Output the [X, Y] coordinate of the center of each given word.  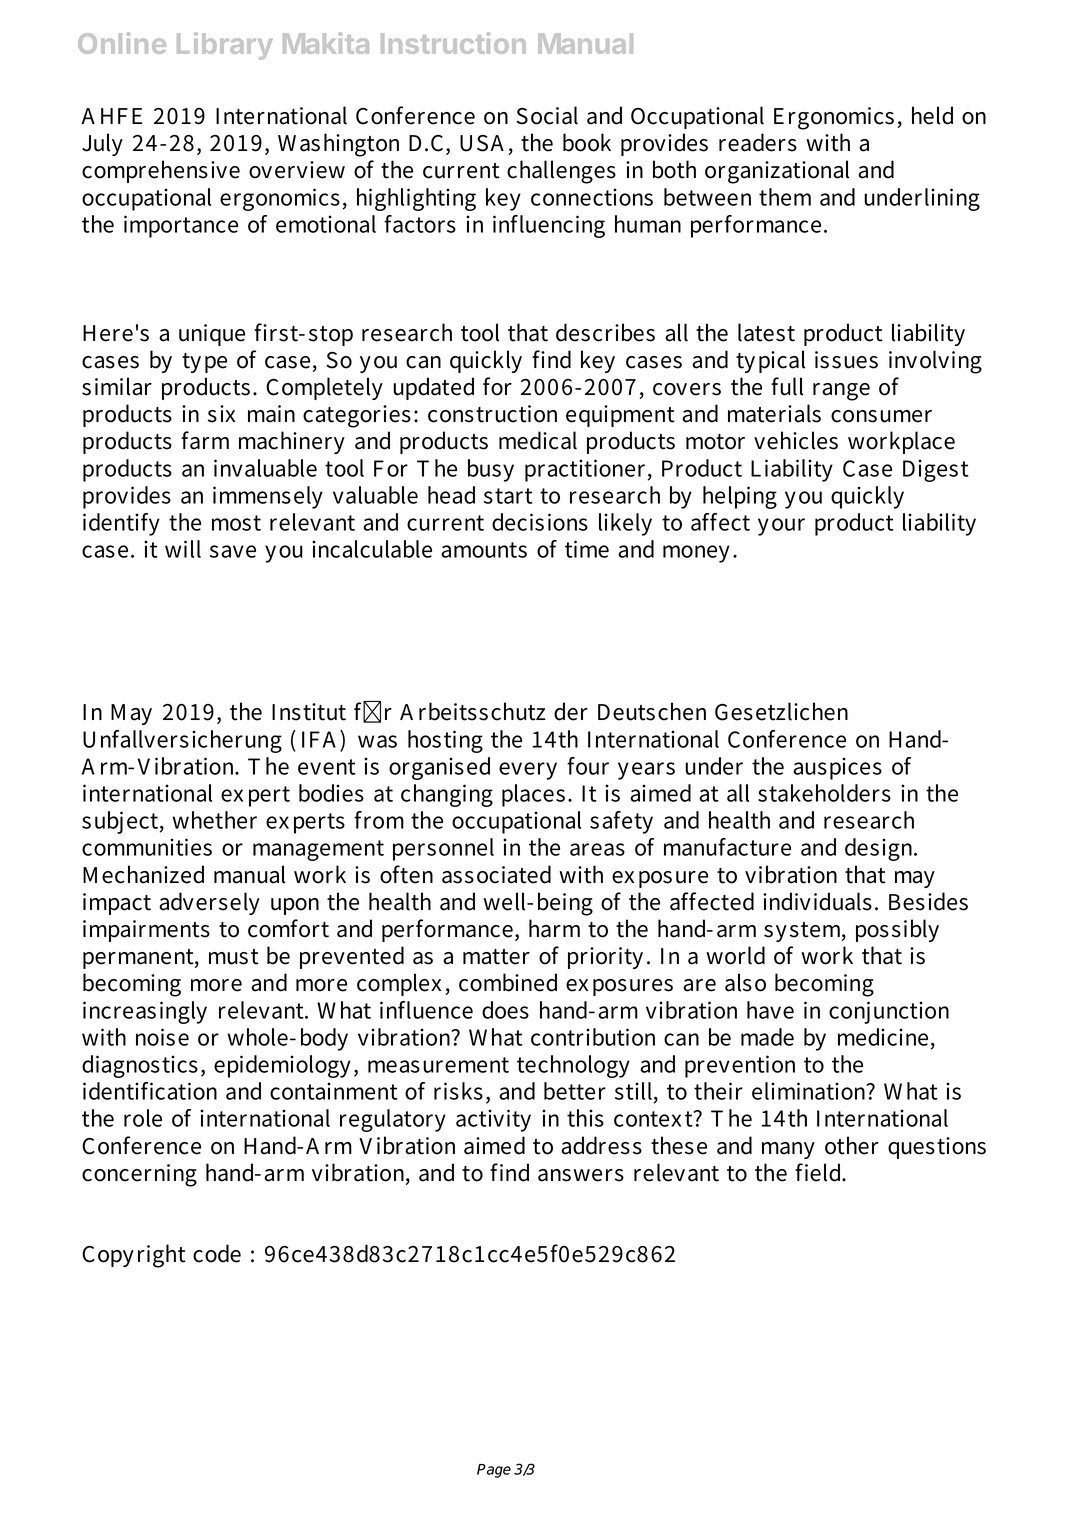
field [819, 1172]
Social [547, 115]
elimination [810, 1091]
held [932, 115]
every [528, 771]
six [221, 414]
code [217, 1253]
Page [494, 1471]
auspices [837, 768]
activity [493, 1120]
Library [225, 46]
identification [150, 1091]
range [841, 392]
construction [492, 414]
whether [214, 820]
